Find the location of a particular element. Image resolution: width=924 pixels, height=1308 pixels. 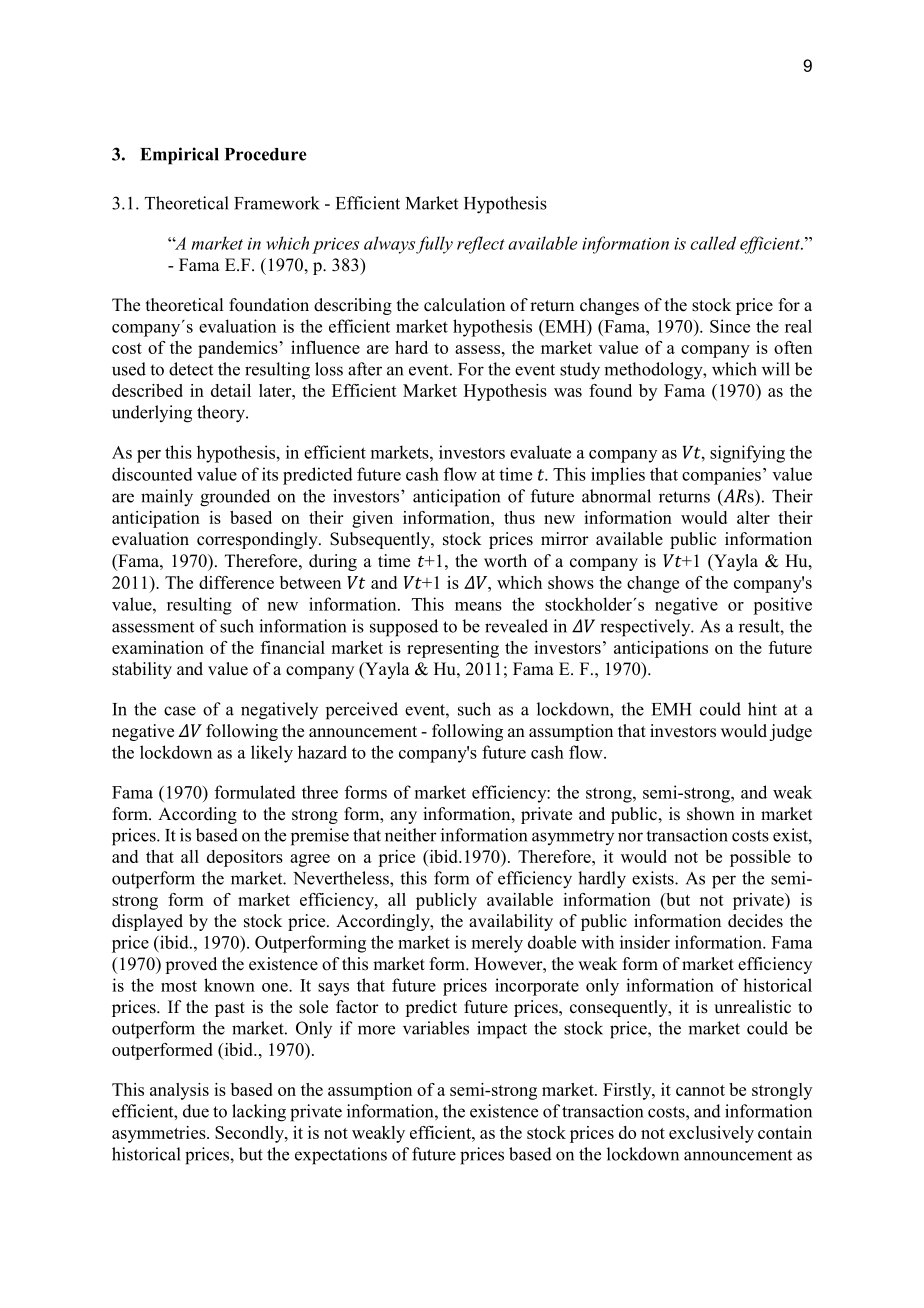

called is located at coordinates (713, 243).
